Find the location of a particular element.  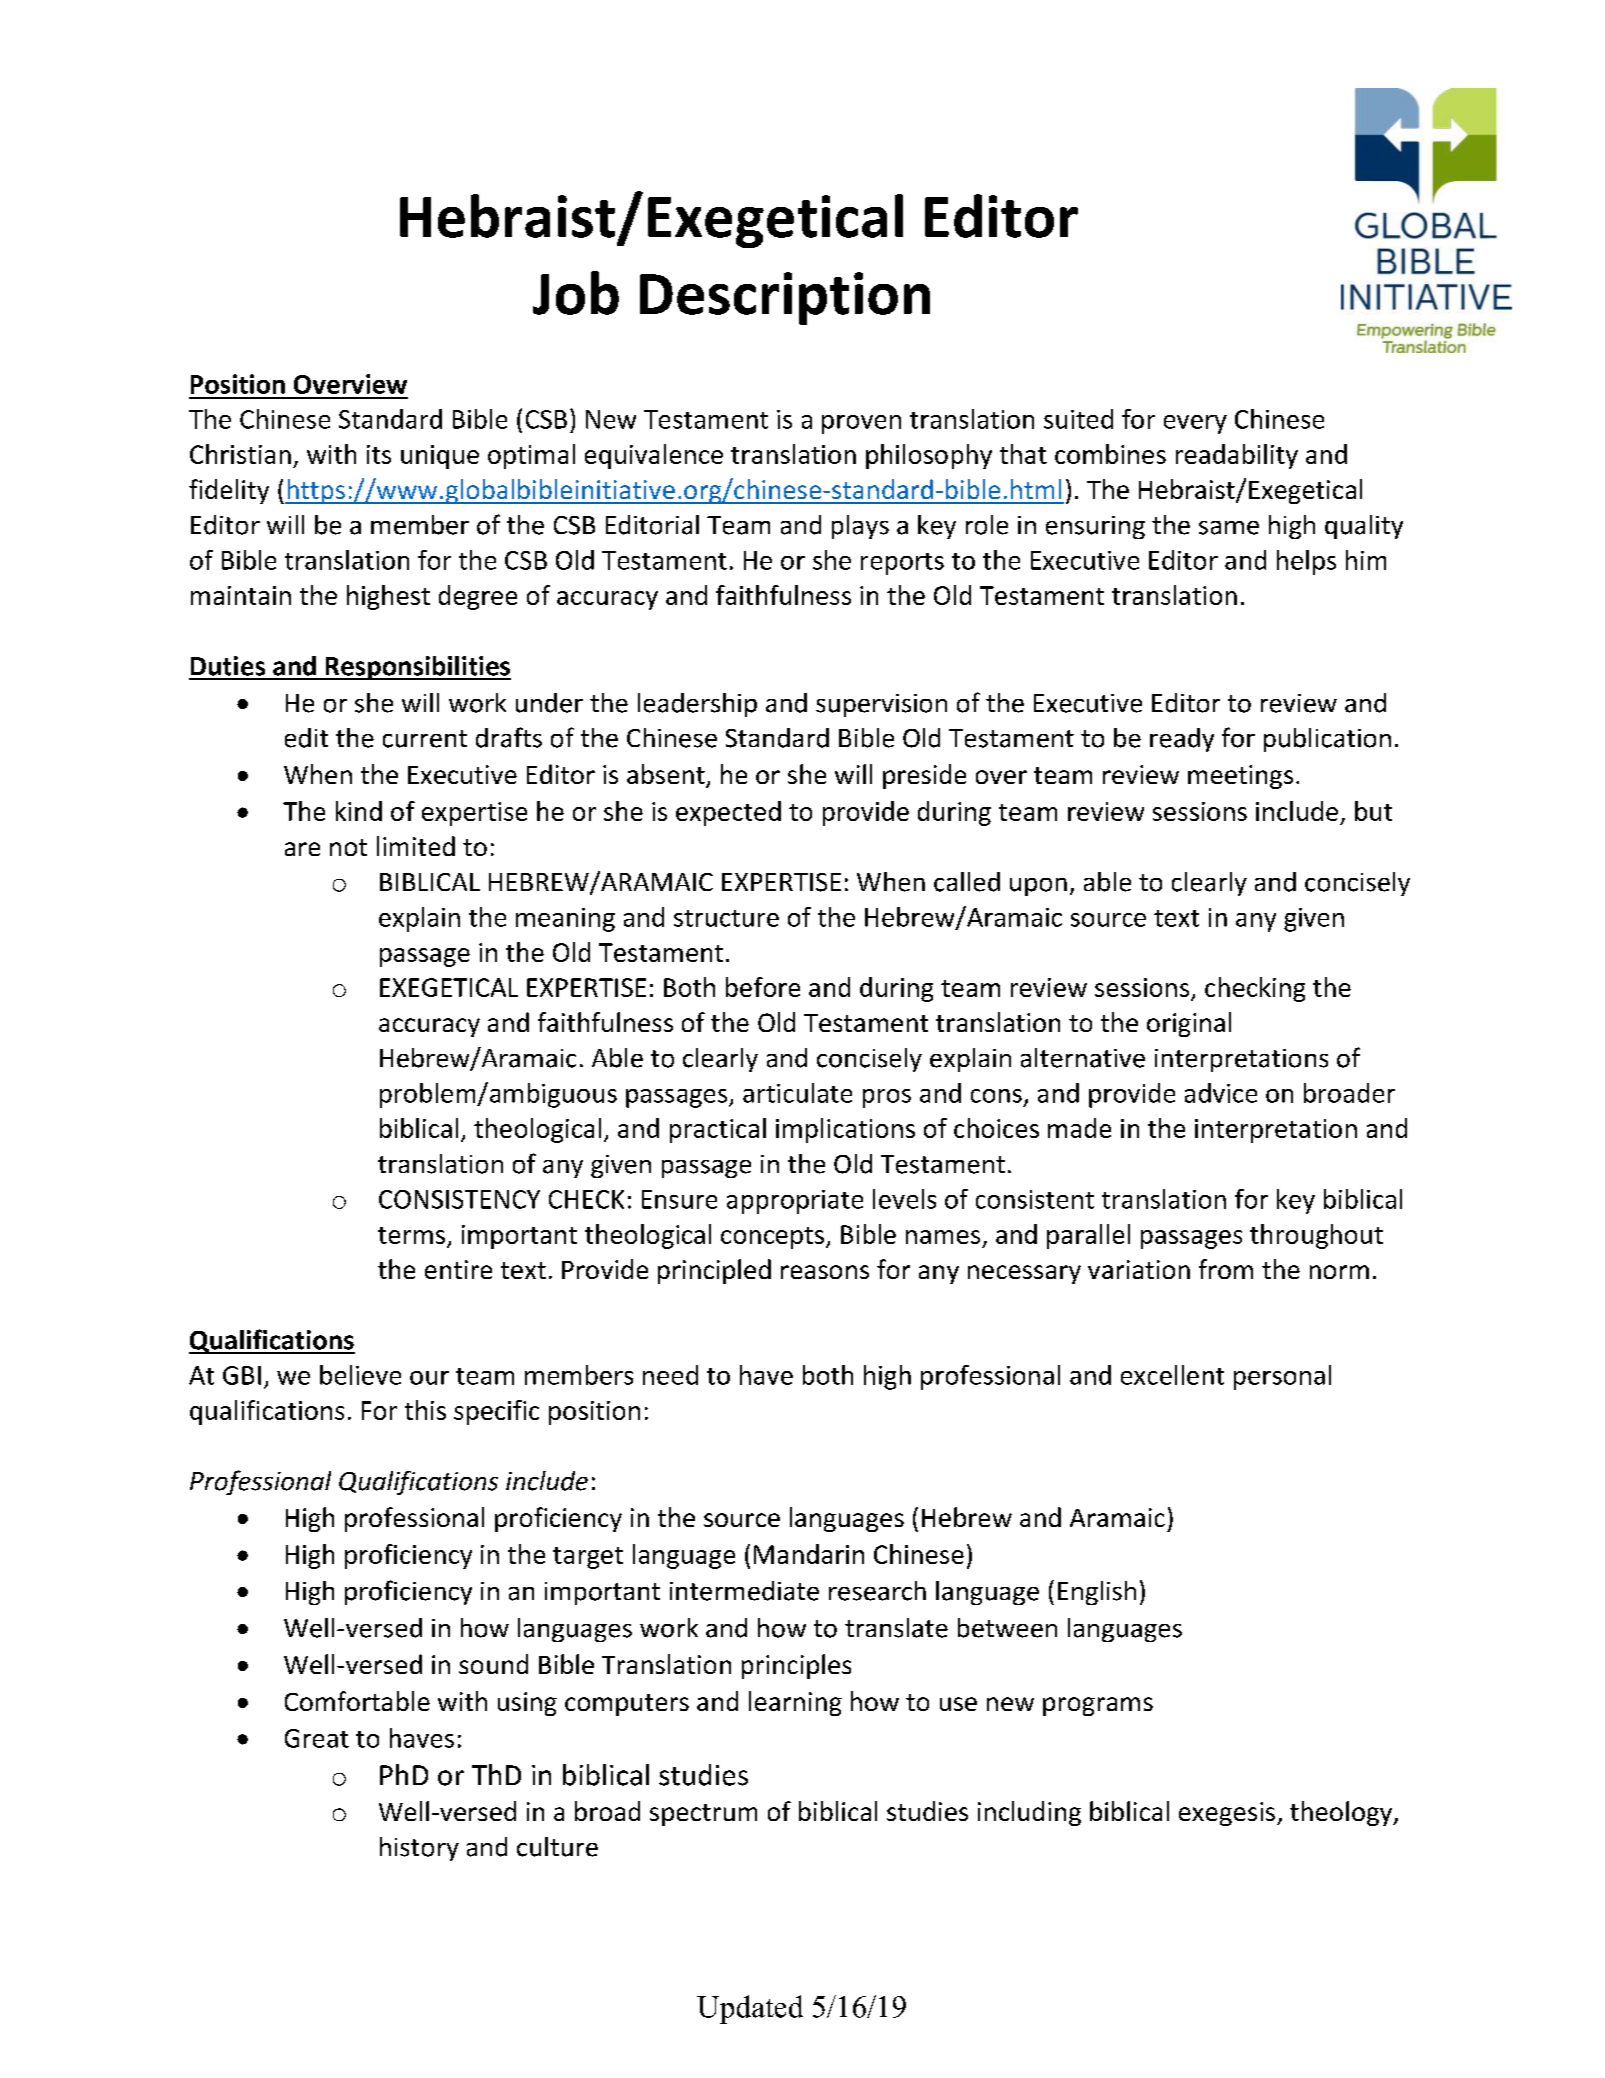

history is located at coordinates (419, 1849).
